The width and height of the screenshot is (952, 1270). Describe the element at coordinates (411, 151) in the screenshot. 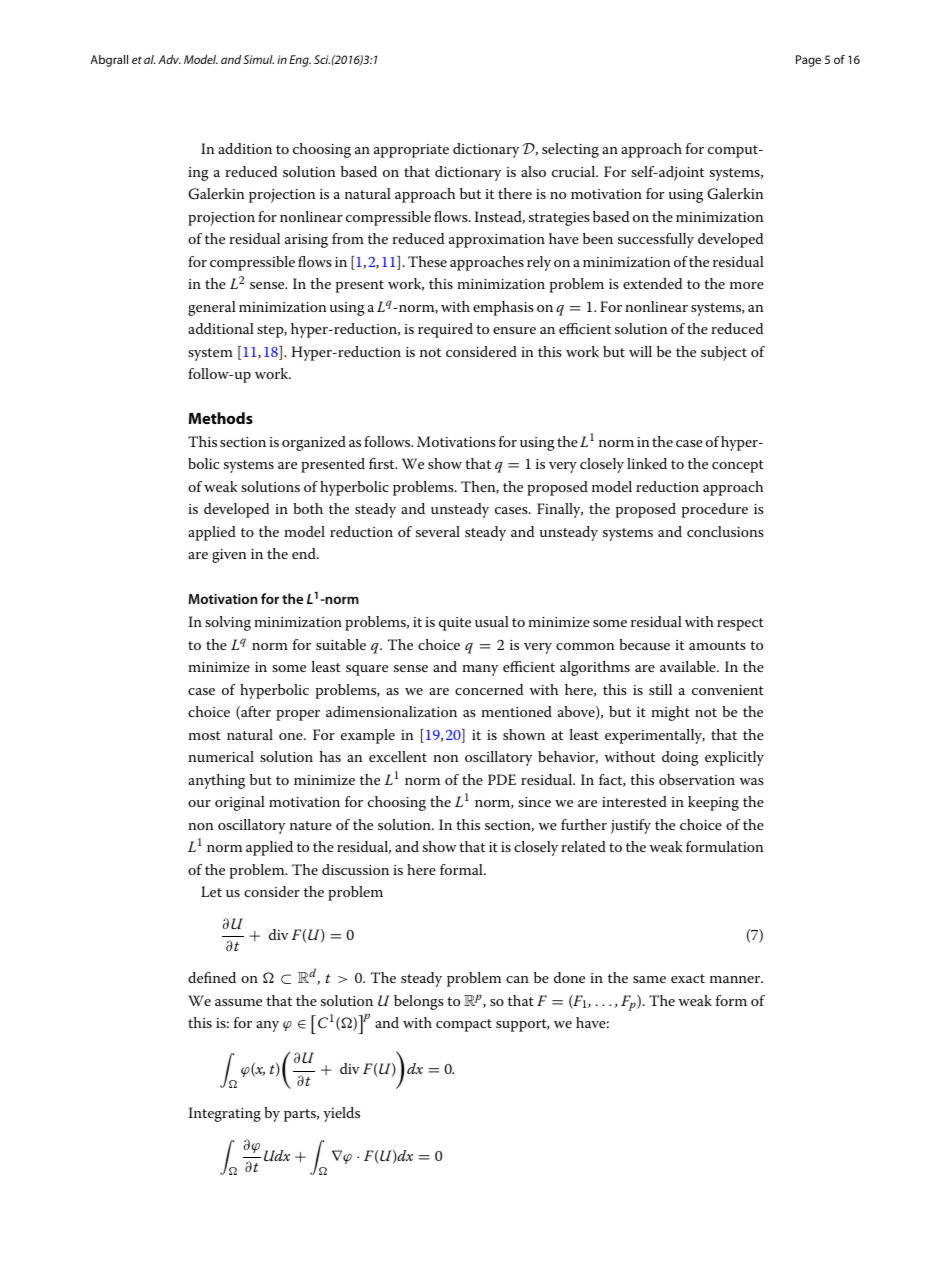

I see `appropriate` at that location.
